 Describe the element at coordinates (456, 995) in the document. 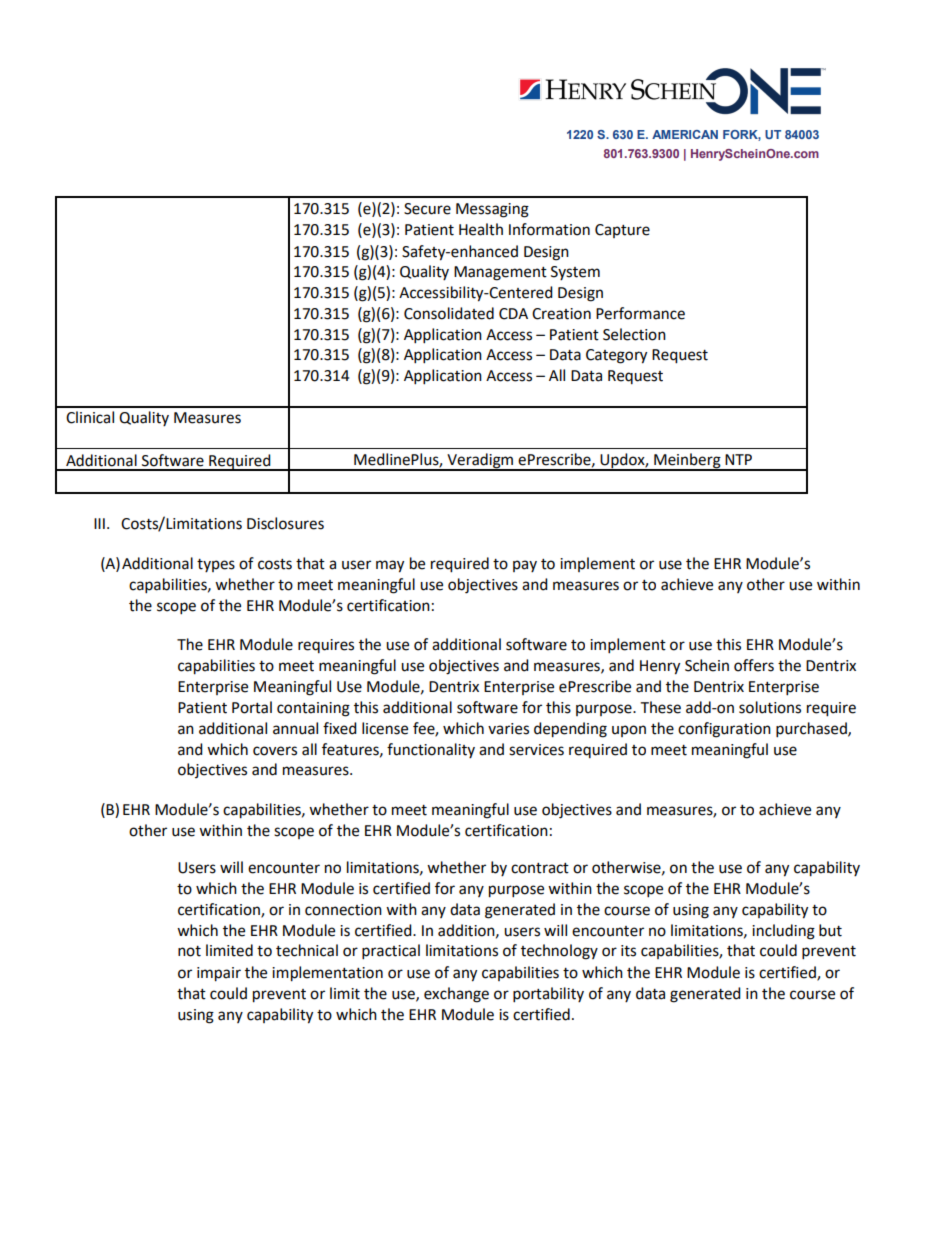

I see `exchange` at that location.
